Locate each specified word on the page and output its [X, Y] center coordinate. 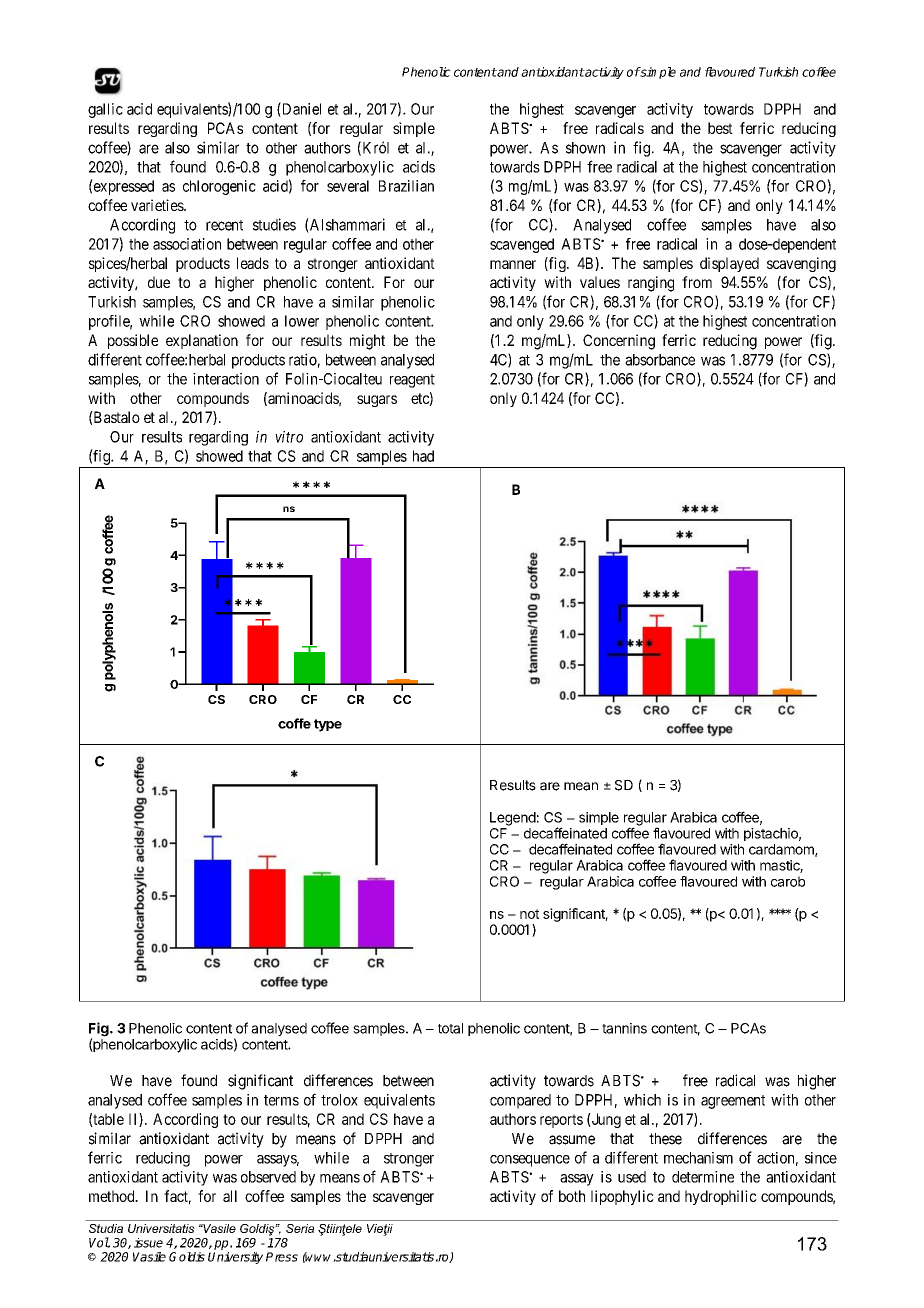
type [328, 725]
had [423, 456]
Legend [513, 819]
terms [281, 1100]
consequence [530, 1161]
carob [788, 881]
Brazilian [406, 186]
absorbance [660, 360]
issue [148, 1243]
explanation [202, 341]
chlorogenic [219, 187]
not [529, 914]
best [720, 128]
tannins [624, 1028]
